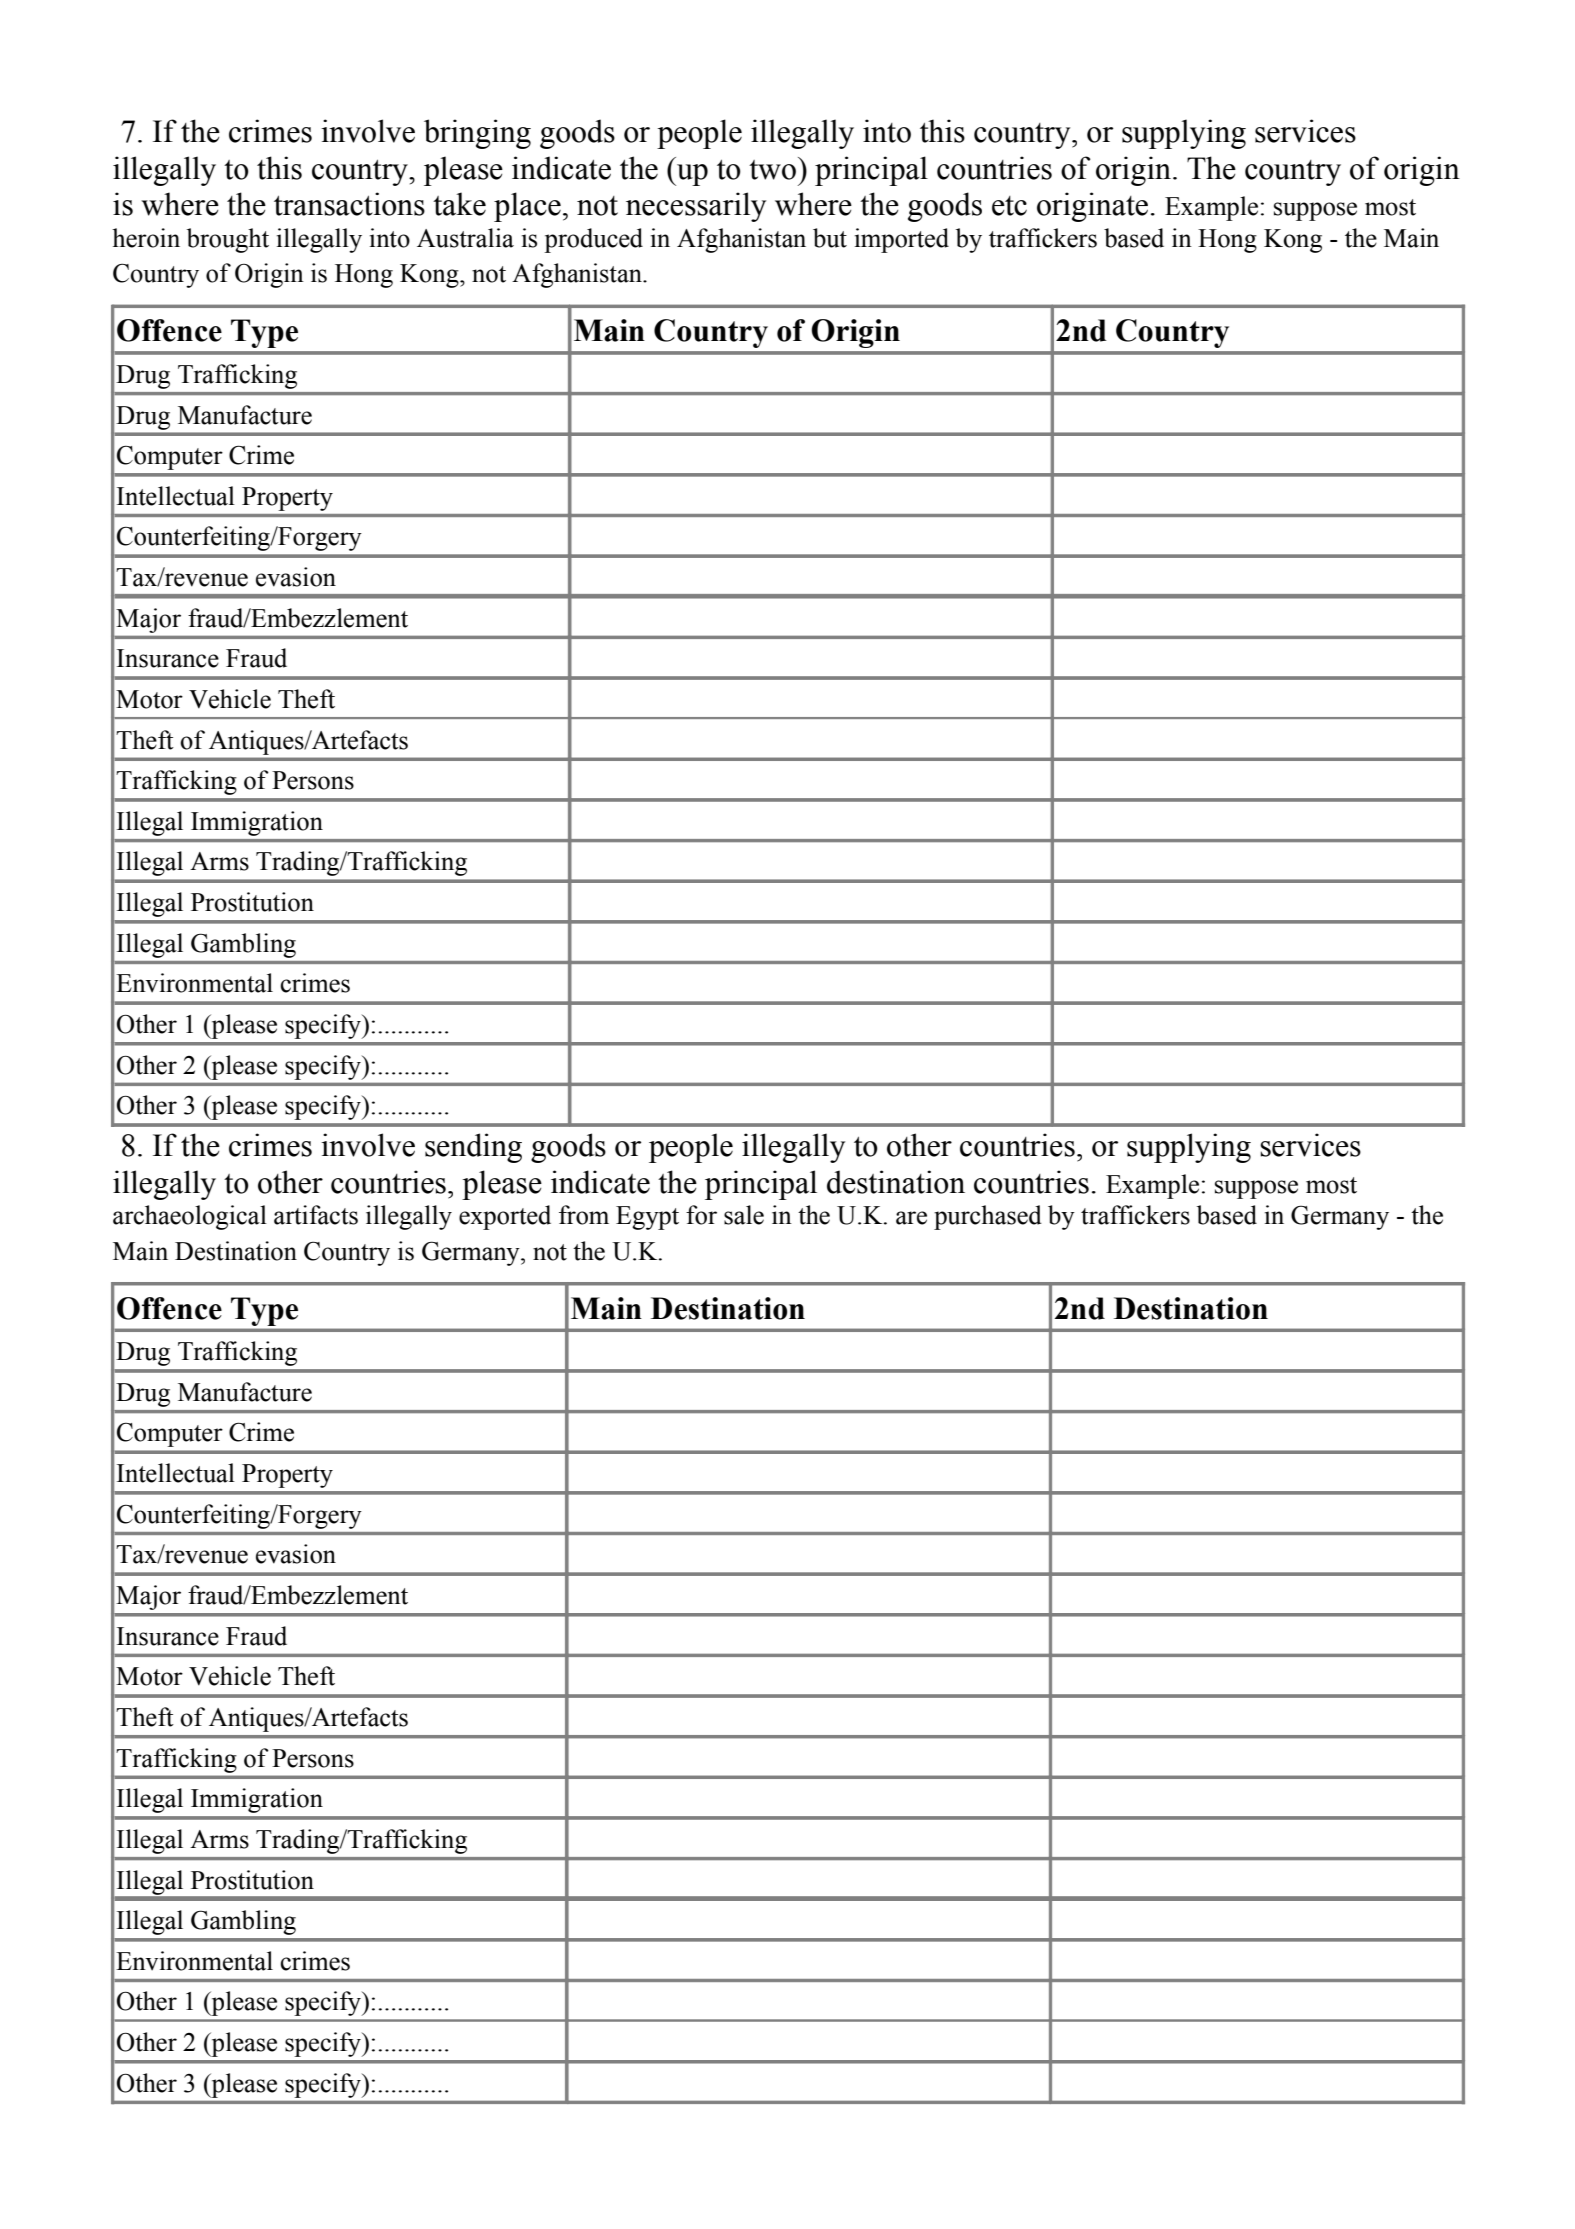 The image size is (1575, 2229). What do you see at coordinates (228, 240) in the page?
I see `brought` at bounding box center [228, 240].
